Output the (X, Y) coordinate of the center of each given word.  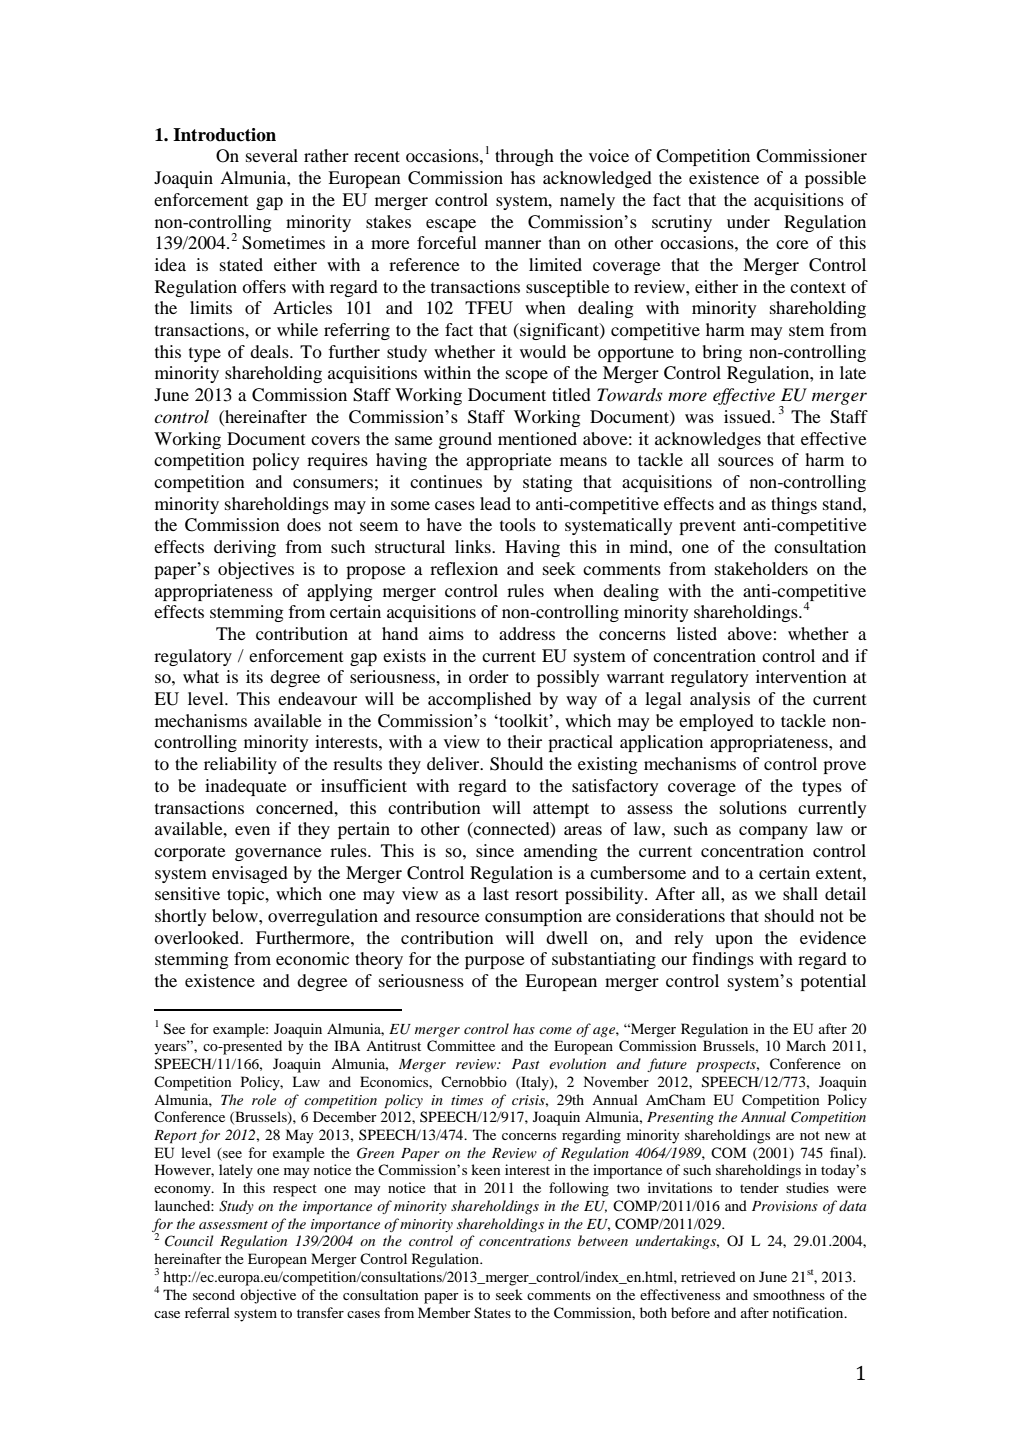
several (272, 155)
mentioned (537, 438)
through (524, 157)
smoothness (789, 1294)
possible (835, 179)
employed (716, 722)
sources (746, 461)
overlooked (198, 937)
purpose (495, 962)
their (525, 741)
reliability (240, 765)
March (806, 1045)
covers (335, 440)
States (492, 1313)
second (214, 1294)
